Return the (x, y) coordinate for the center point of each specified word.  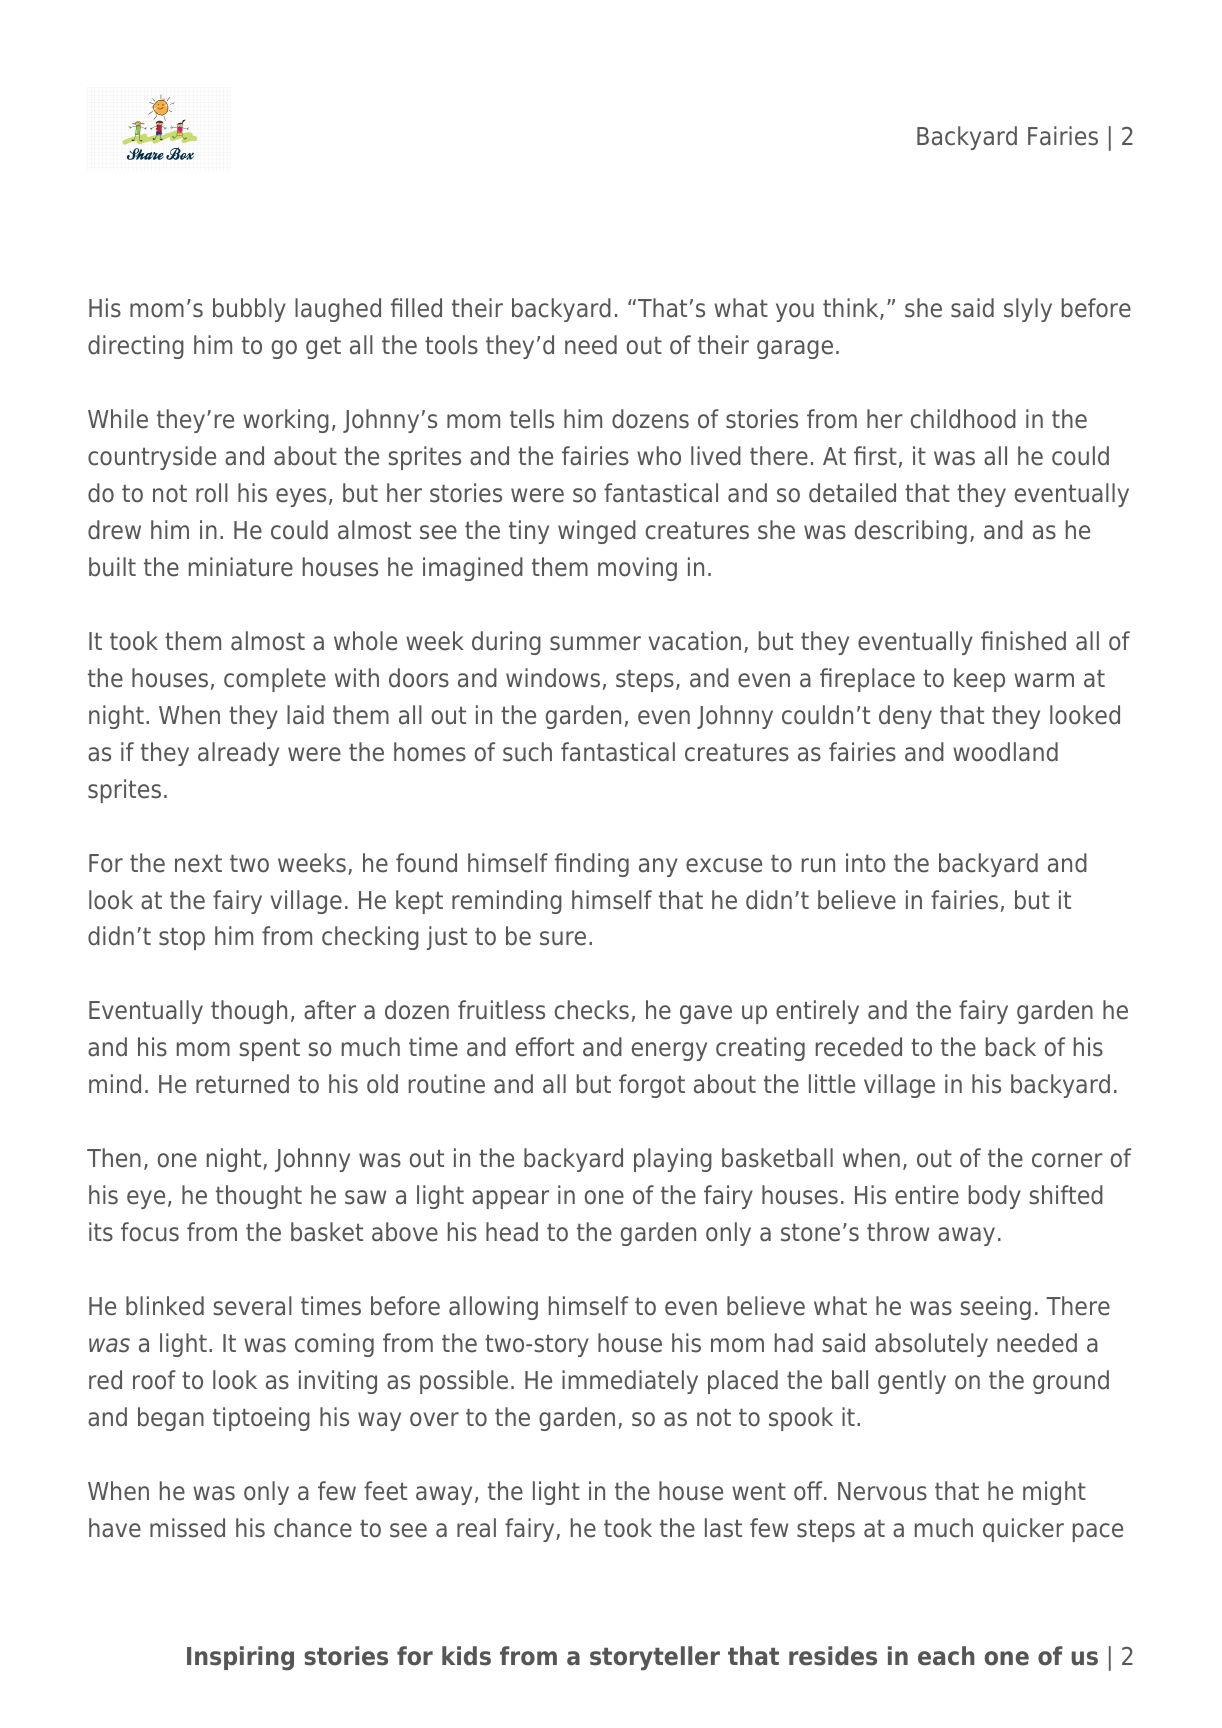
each (946, 1656)
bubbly (249, 310)
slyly (1028, 310)
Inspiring (240, 1658)
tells (532, 419)
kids (466, 1656)
